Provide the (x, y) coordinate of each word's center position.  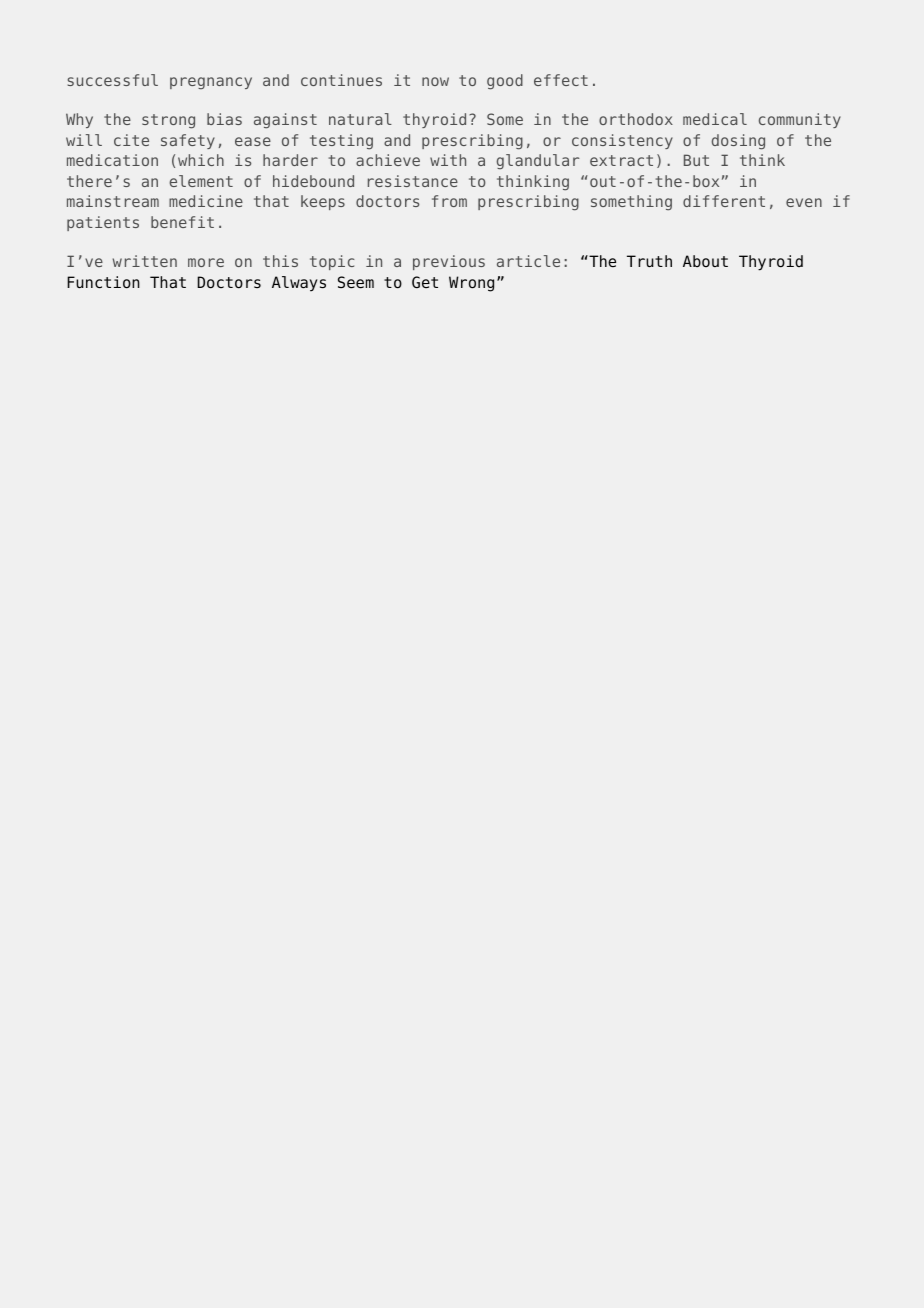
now (435, 81)
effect (561, 80)
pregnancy (211, 83)
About (705, 261)
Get (425, 282)
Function (103, 282)
